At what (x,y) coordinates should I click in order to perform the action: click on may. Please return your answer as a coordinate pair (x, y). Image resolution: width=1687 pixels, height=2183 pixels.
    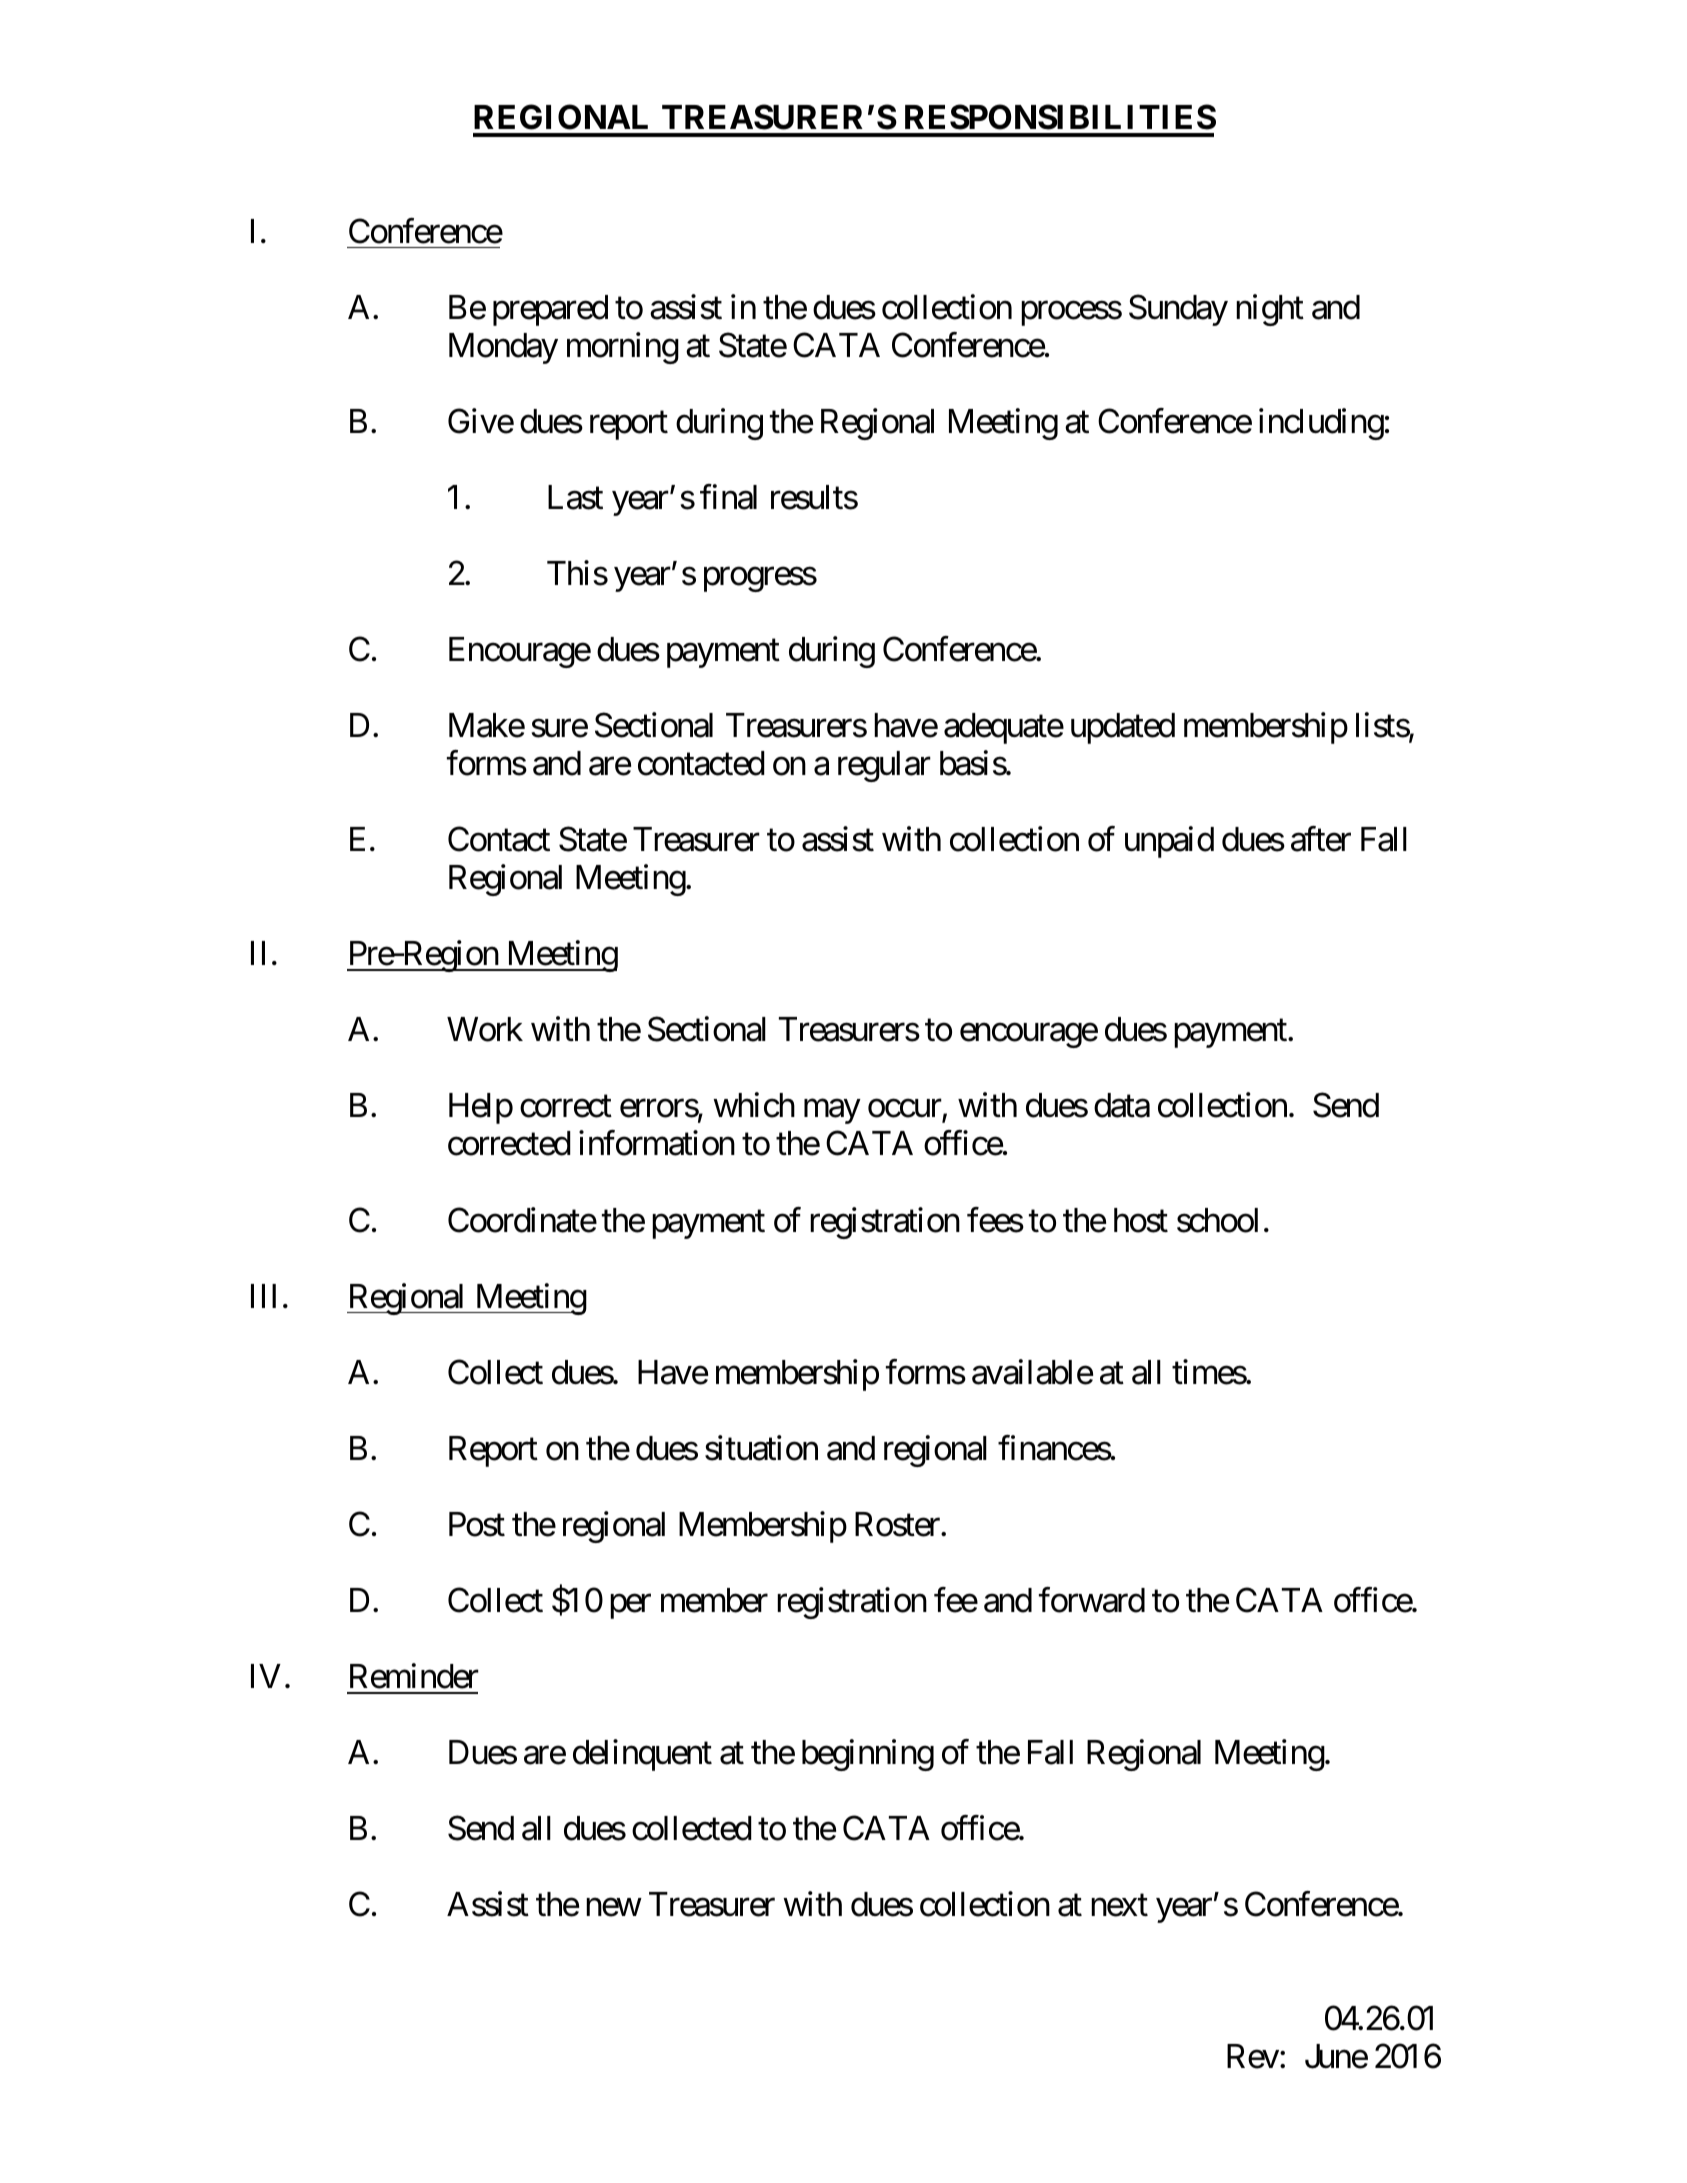
    Looking at the image, I should click on (832, 1112).
